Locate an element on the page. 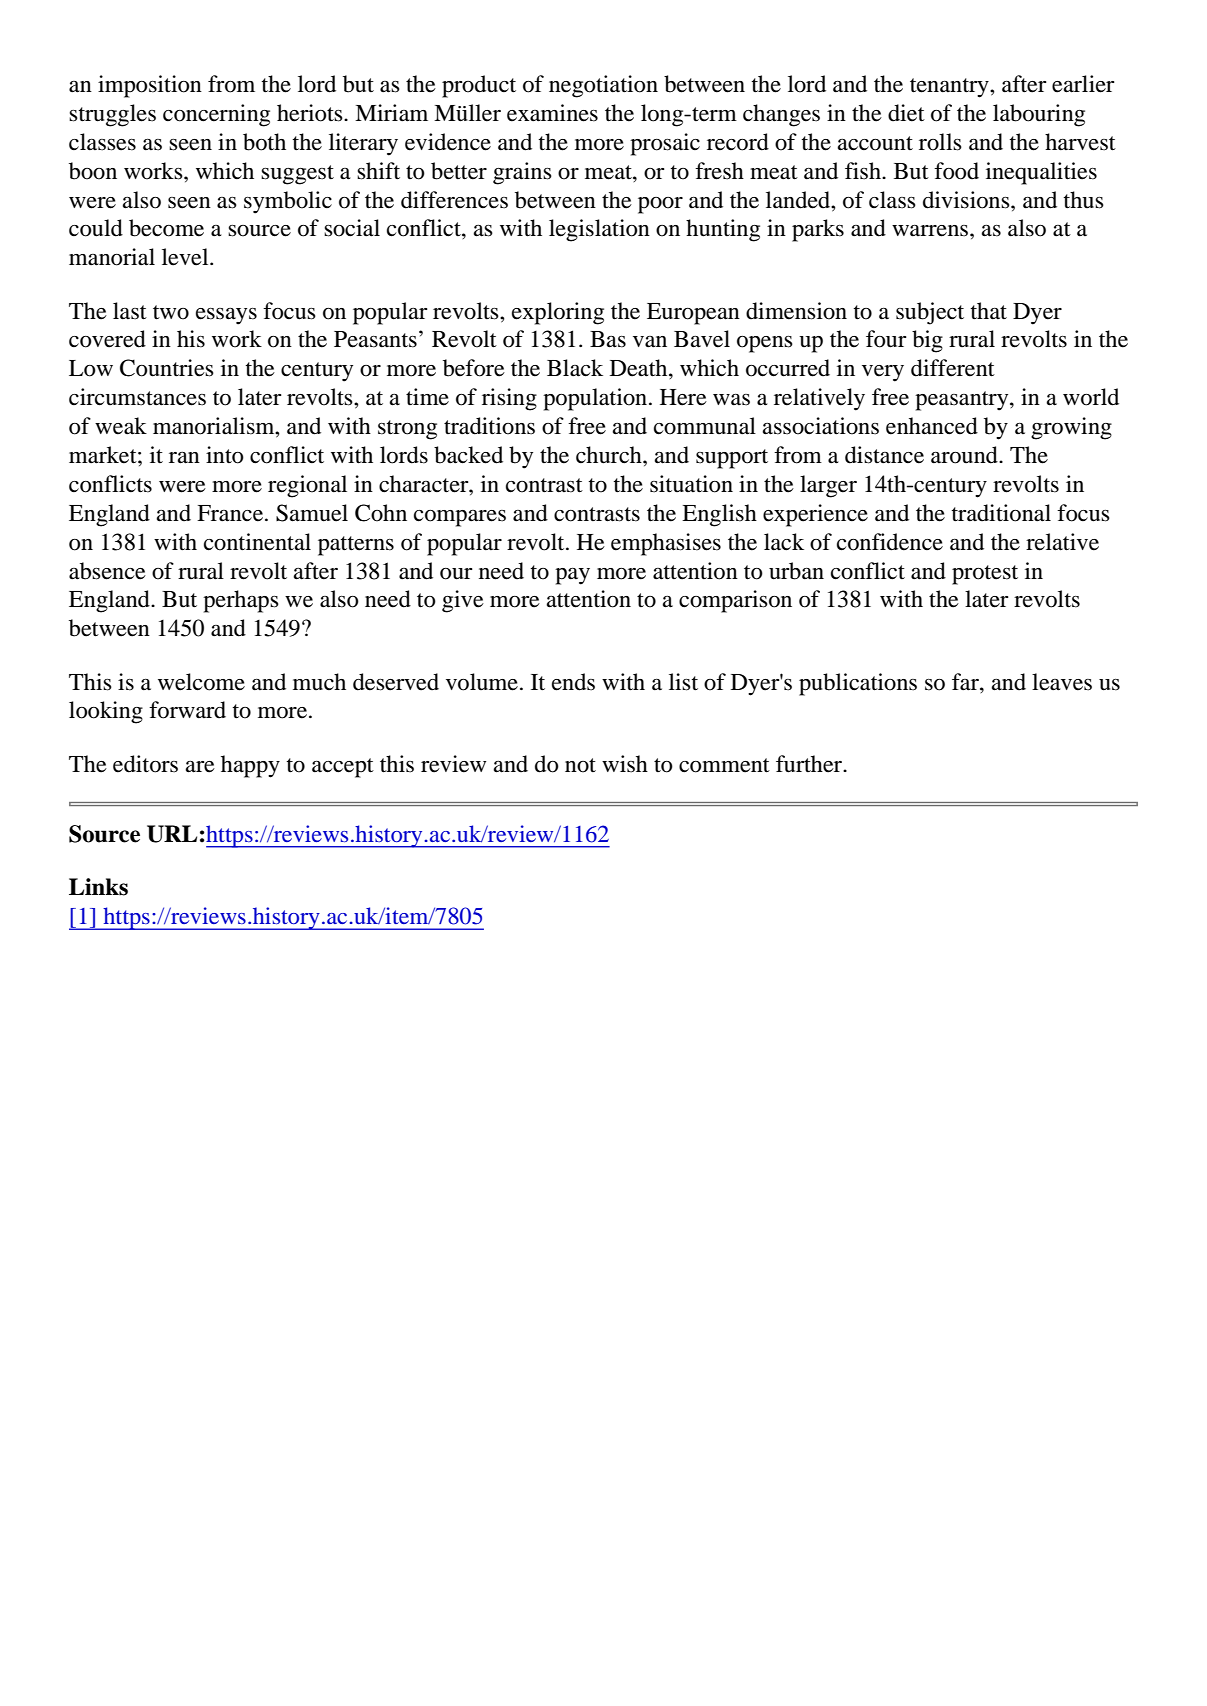  church is located at coordinates (610, 455).
